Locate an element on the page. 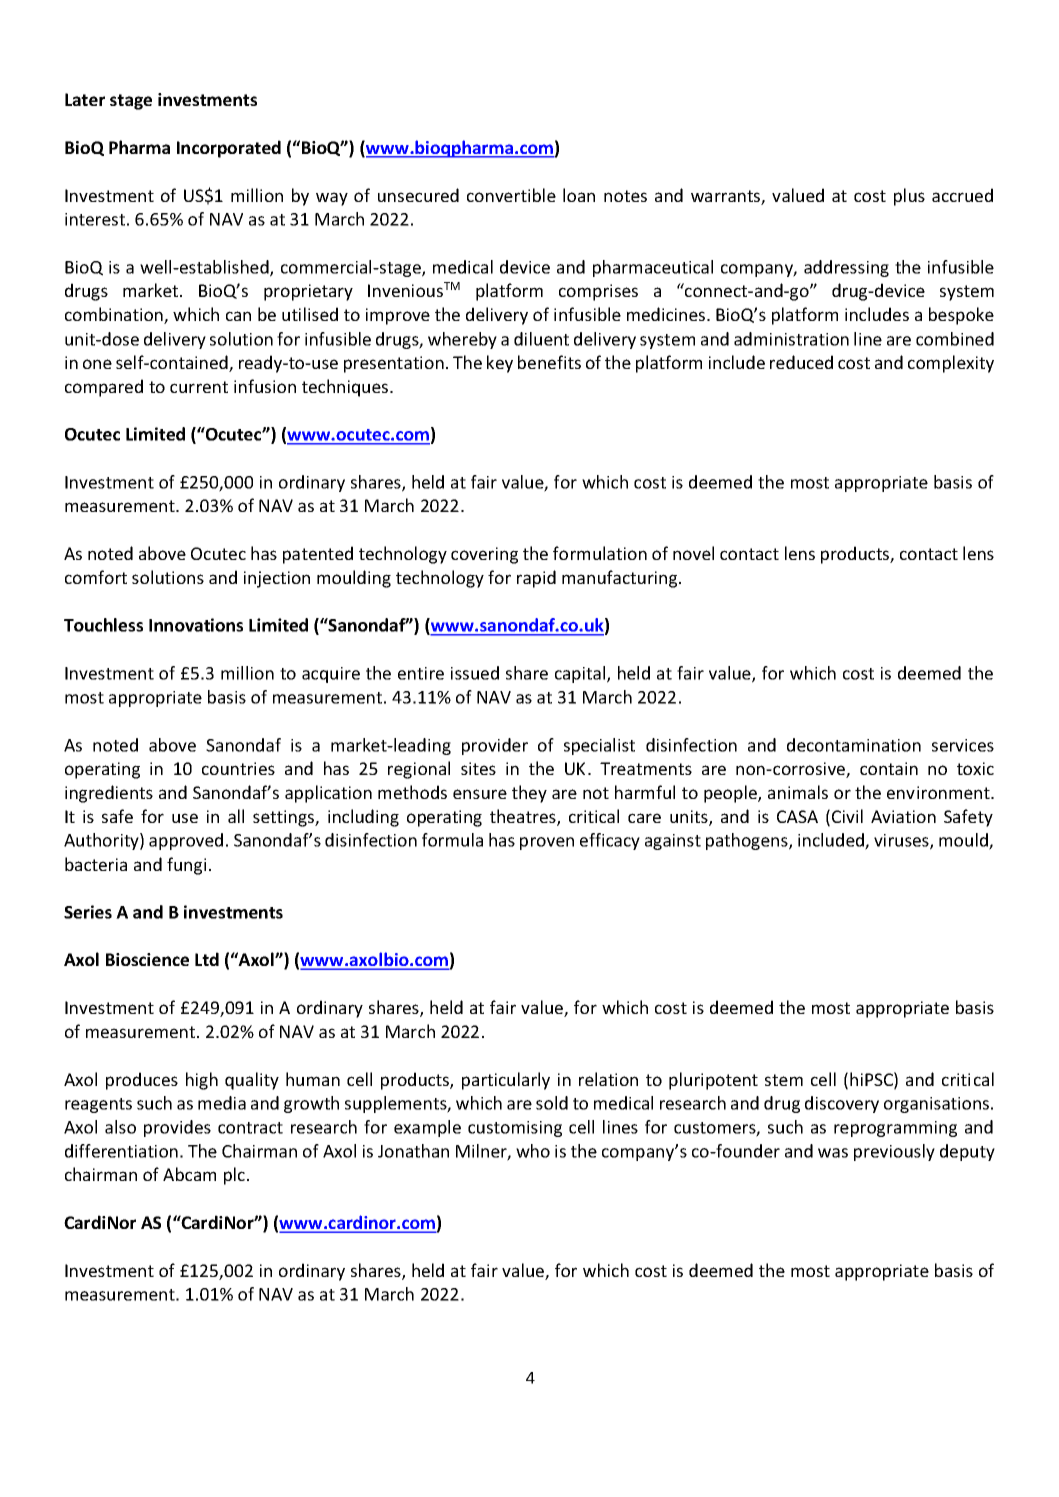 This image has width=1059, height=1497. theatres is located at coordinates (524, 817).
